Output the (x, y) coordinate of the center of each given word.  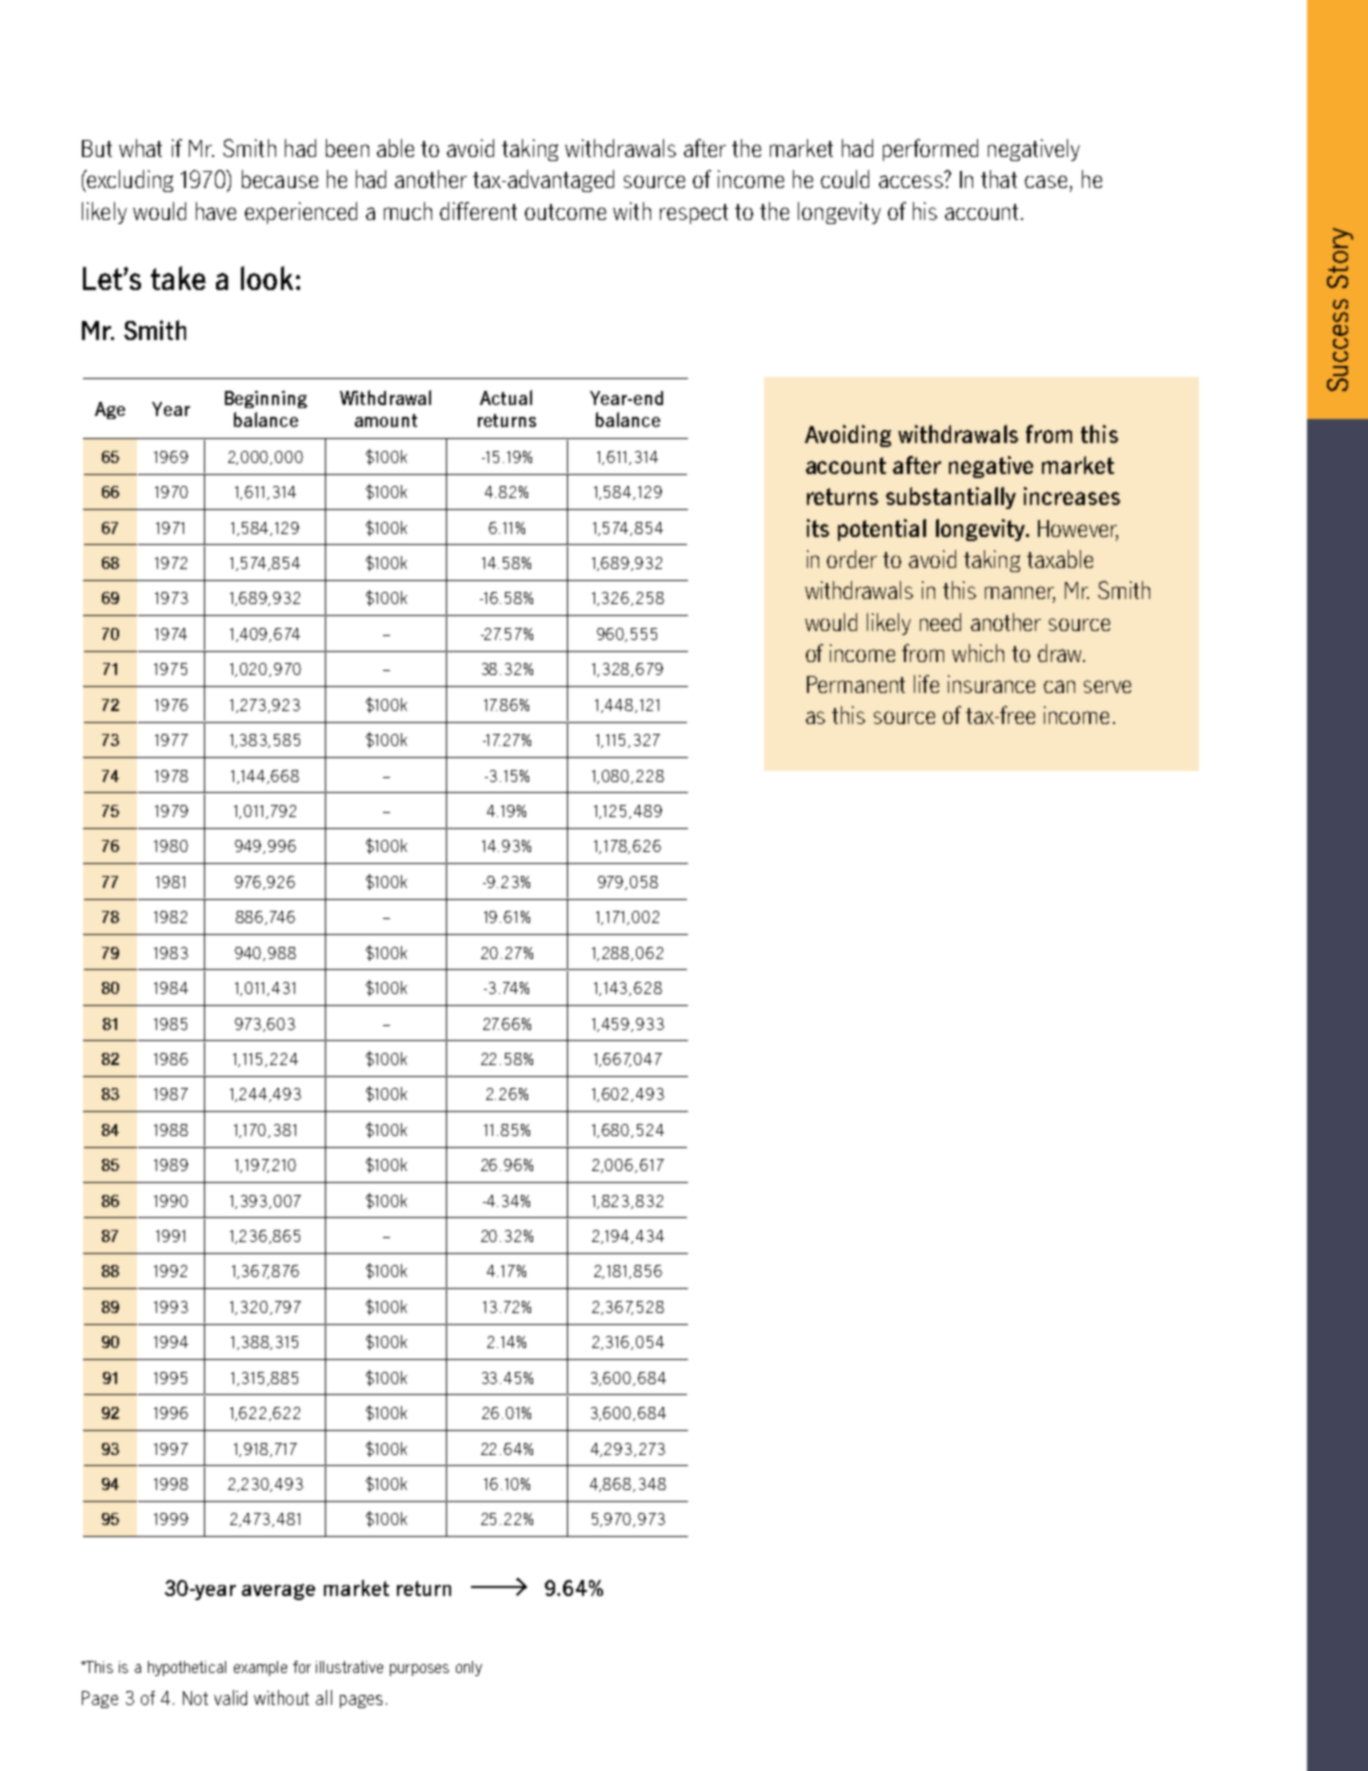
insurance (991, 684)
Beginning (266, 399)
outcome (565, 212)
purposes (419, 1670)
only (469, 1668)
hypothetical (187, 1668)
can (1059, 686)
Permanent (856, 684)
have (216, 211)
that (999, 179)
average (278, 1592)
